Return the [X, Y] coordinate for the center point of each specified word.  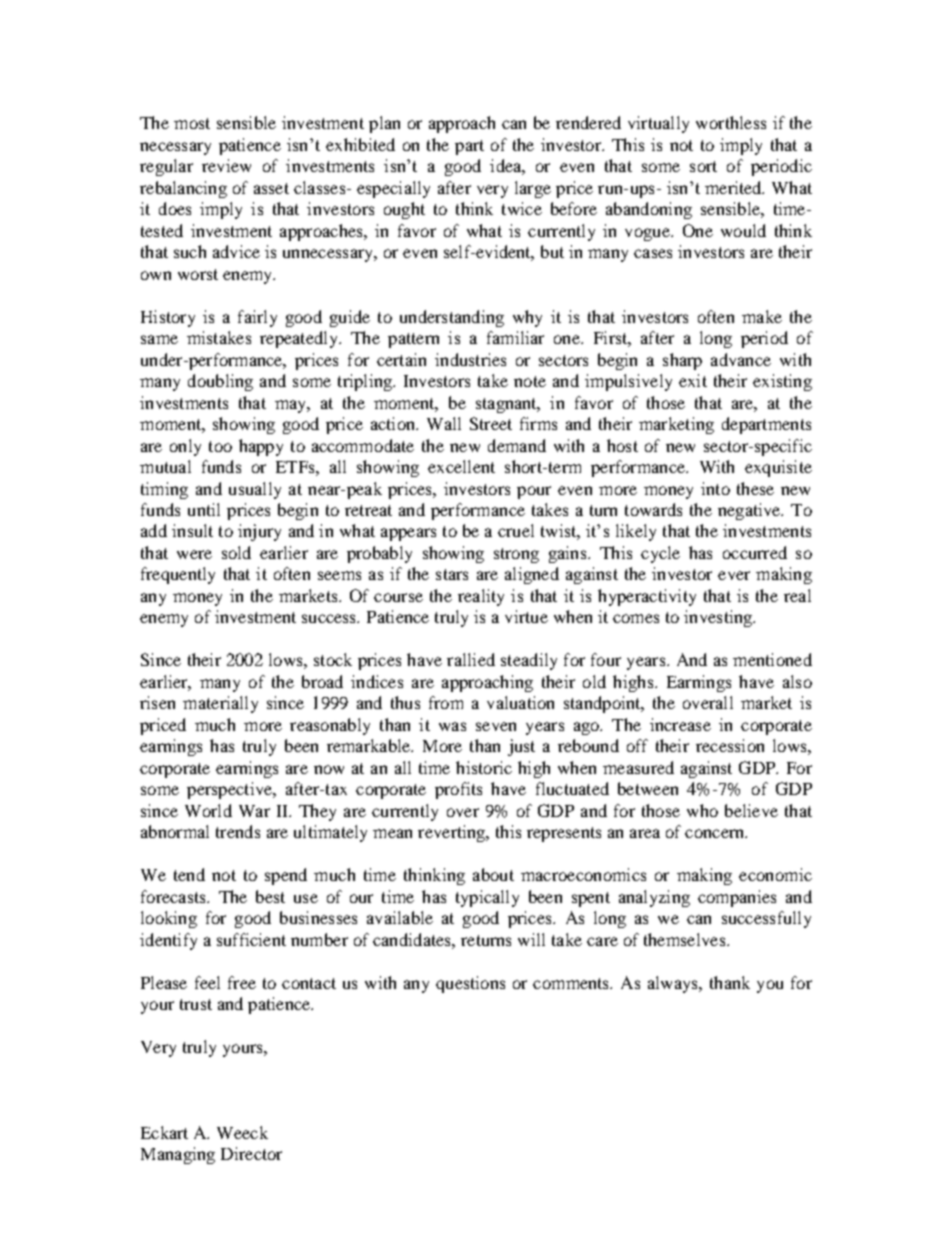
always [674, 984]
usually [255, 490]
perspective [230, 790]
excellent [461, 466]
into [715, 488]
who [702, 810]
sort [703, 166]
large [533, 189]
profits [458, 790]
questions [470, 984]
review [226, 165]
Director [251, 1153]
